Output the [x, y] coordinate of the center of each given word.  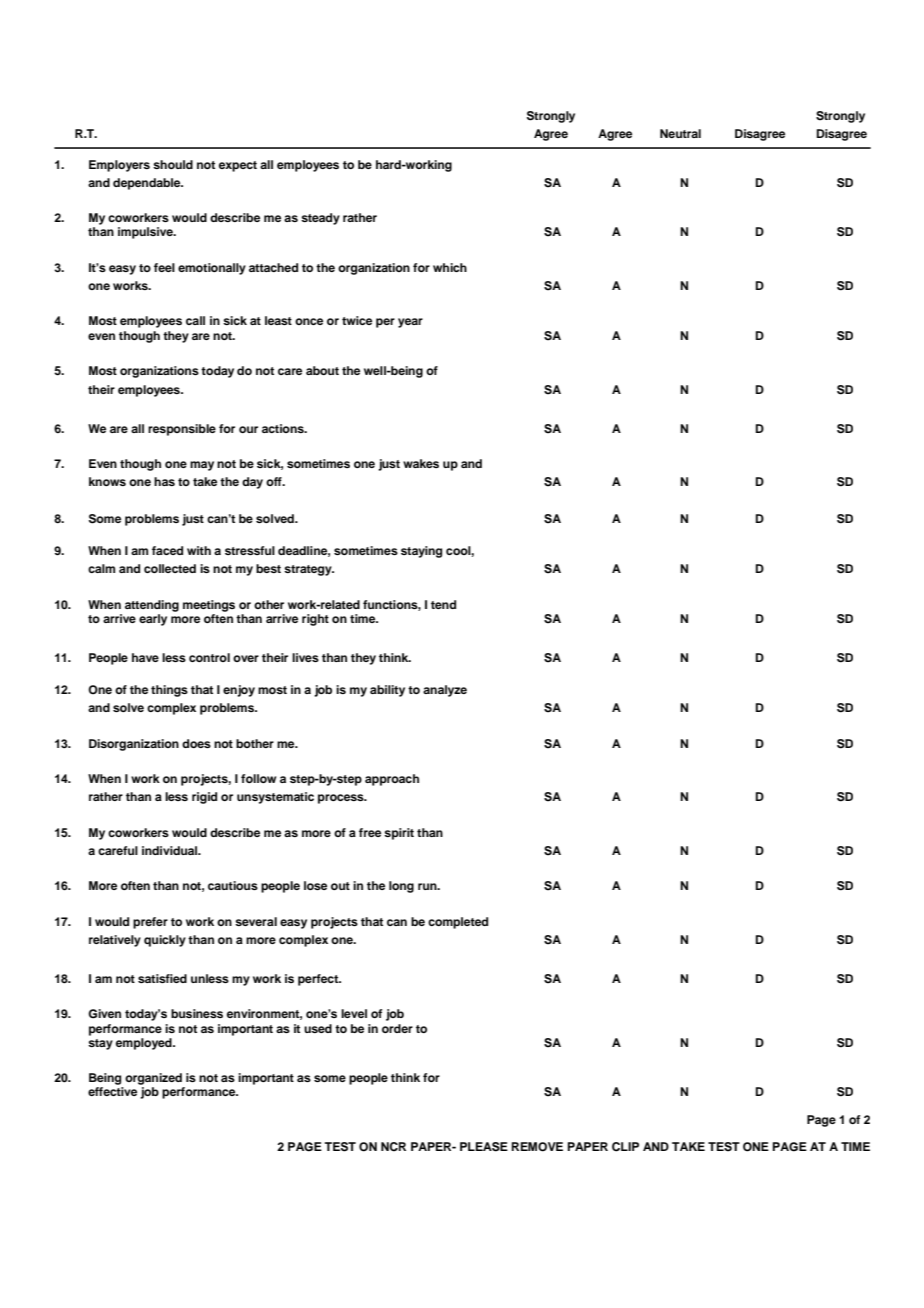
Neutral [680, 133]
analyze [445, 691]
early [153, 620]
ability [387, 691]
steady [320, 219]
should [173, 164]
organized [153, 1079]
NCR [393, 1147]
